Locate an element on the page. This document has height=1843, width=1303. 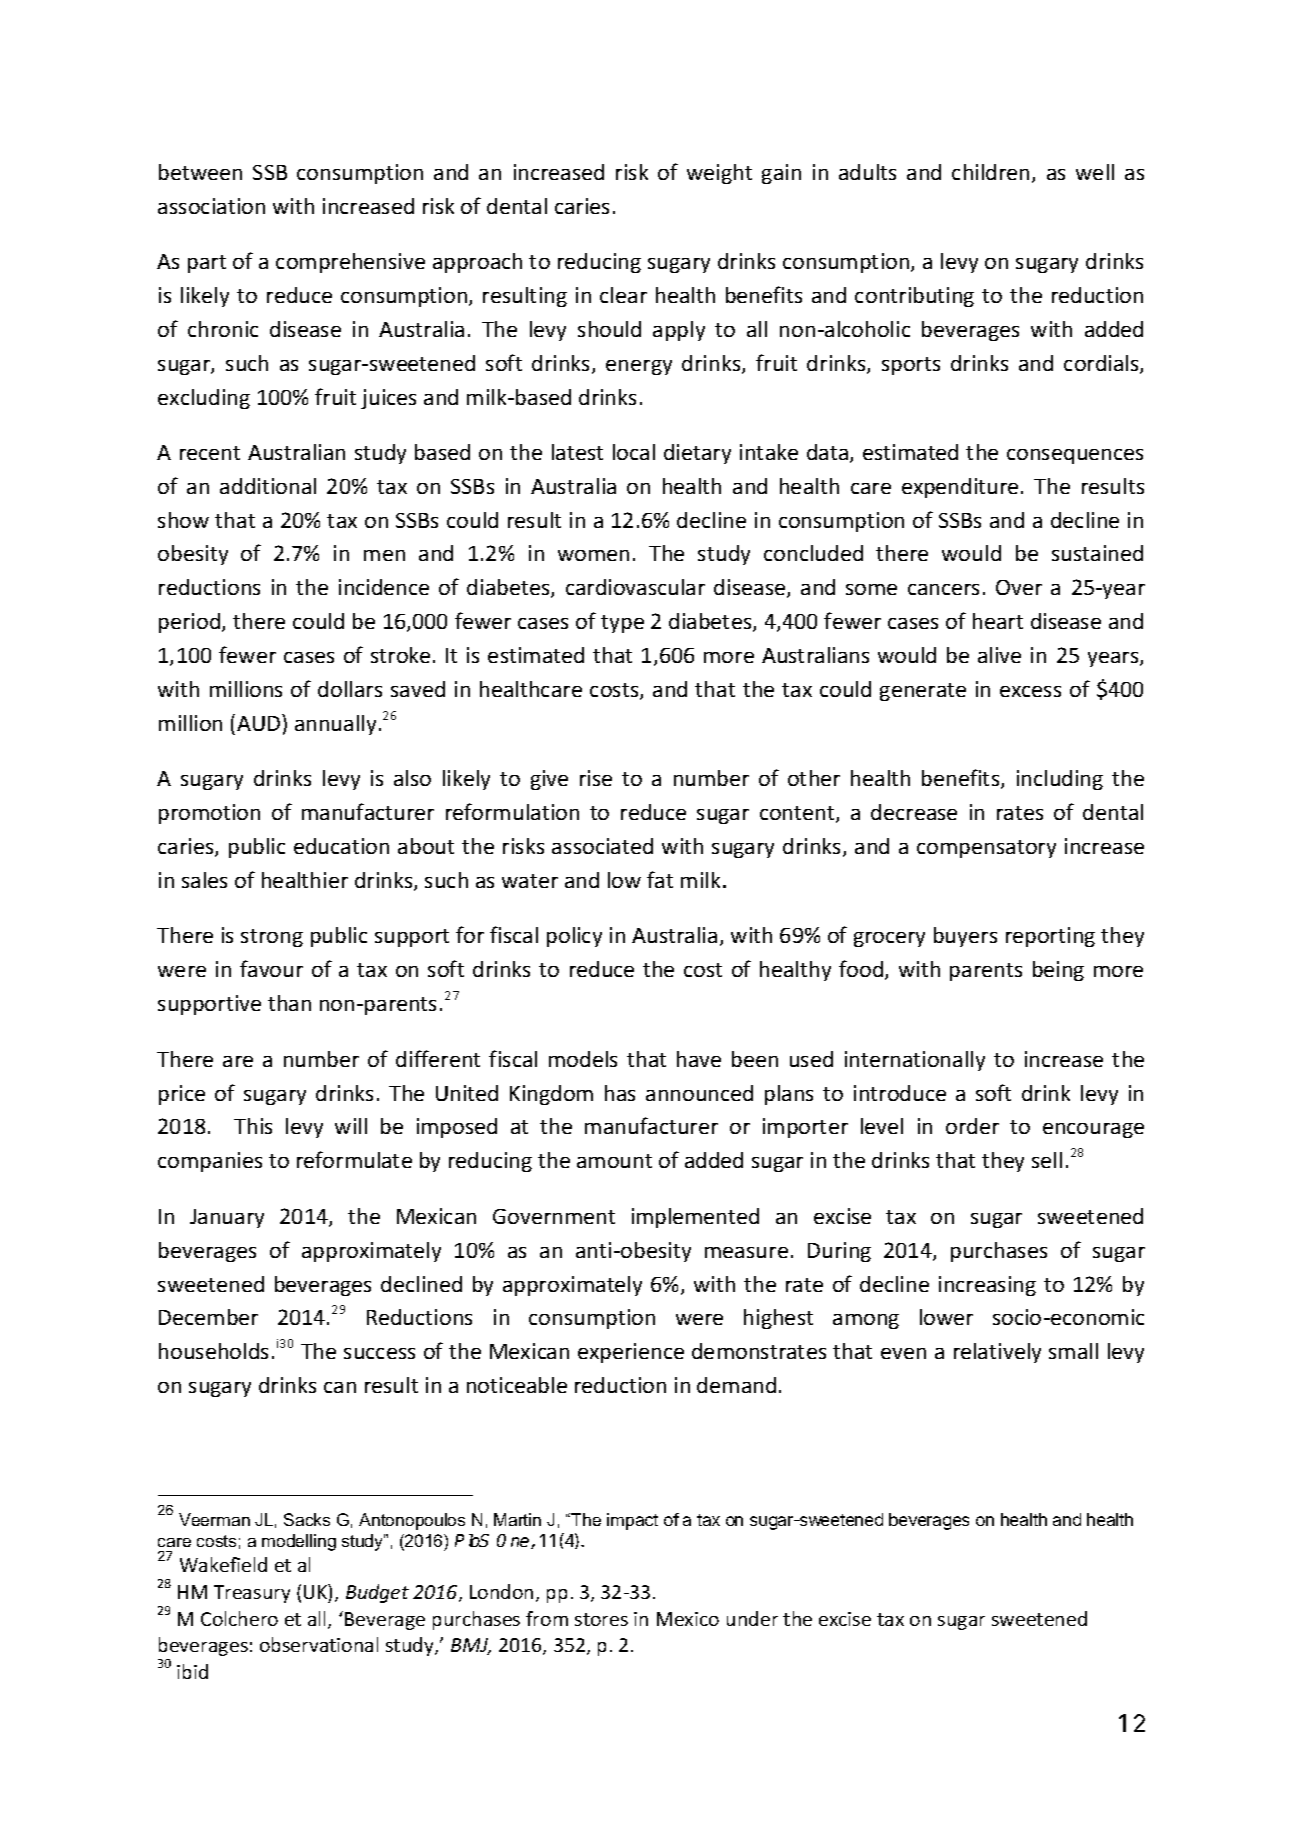
buyers is located at coordinates (965, 937).
